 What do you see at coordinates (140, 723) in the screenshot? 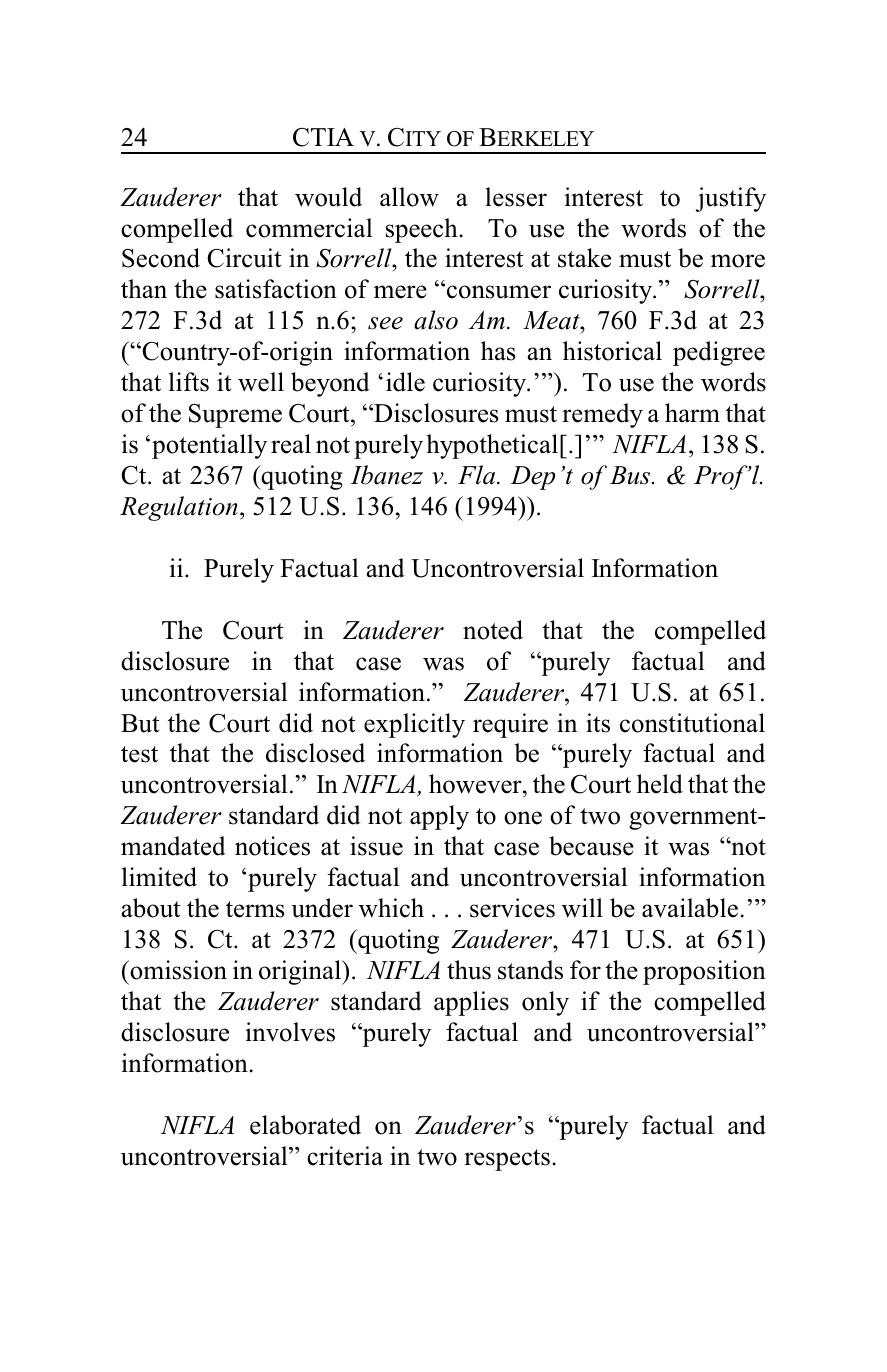
I see `But` at bounding box center [140, 723].
